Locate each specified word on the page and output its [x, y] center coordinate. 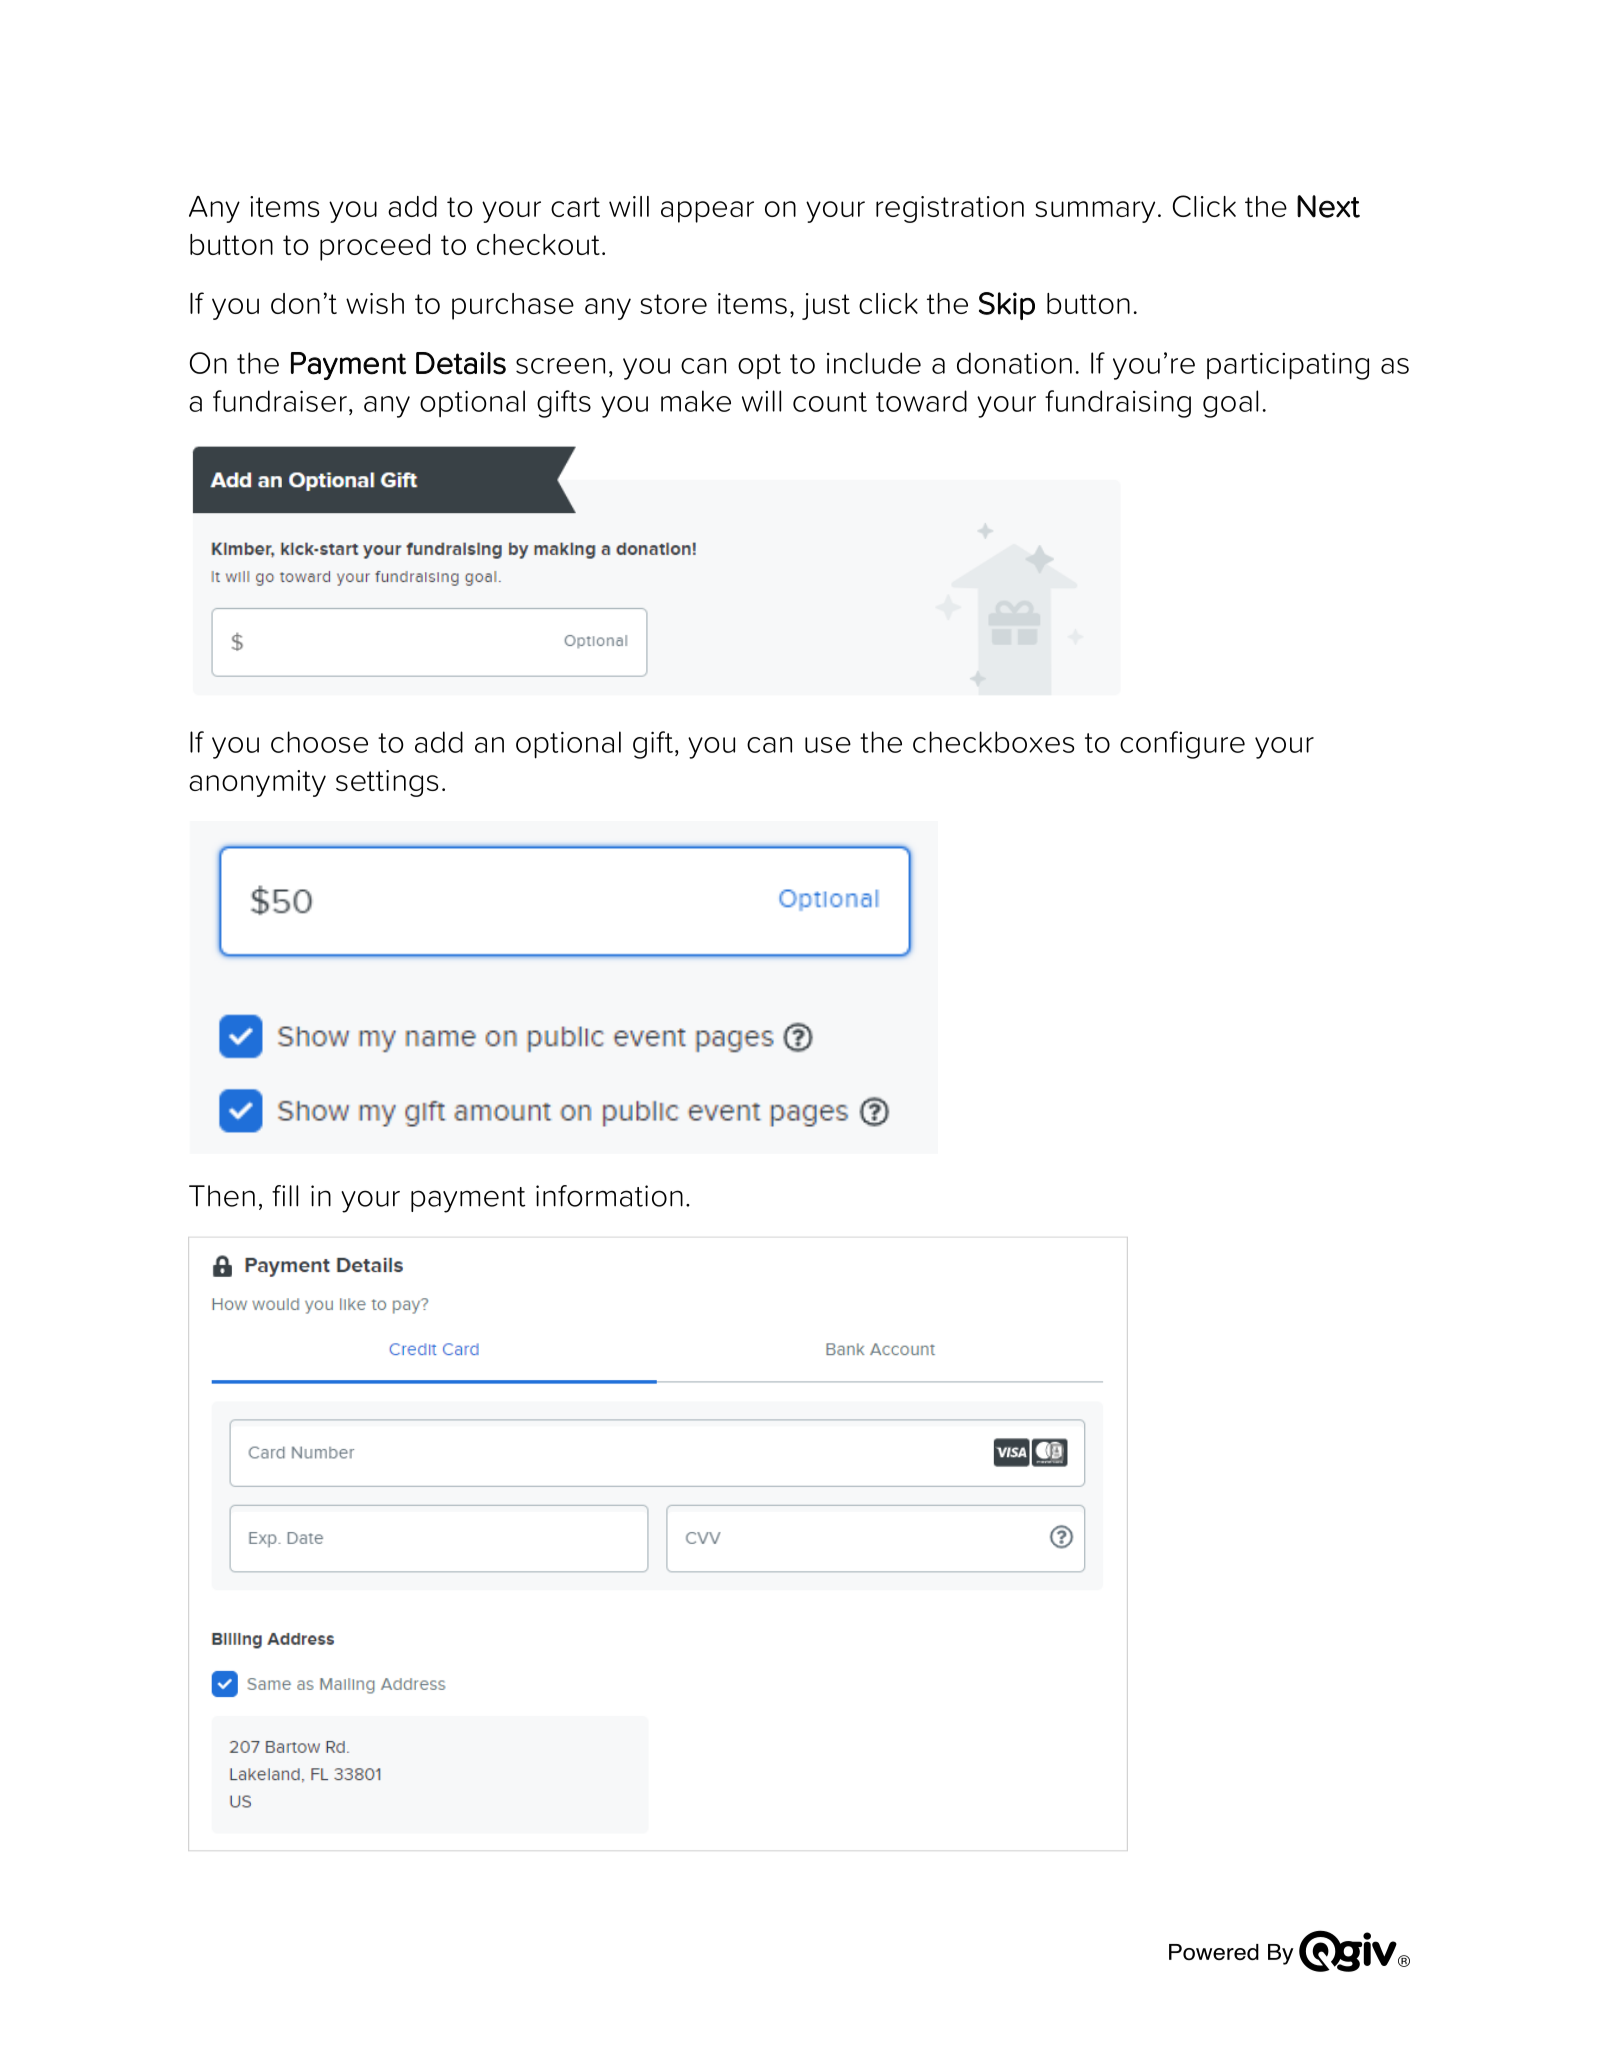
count [830, 402]
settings [387, 783]
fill [285, 1196]
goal [1230, 404]
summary [1095, 212]
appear [707, 212]
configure [1182, 745]
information [609, 1196]
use [828, 745]
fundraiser [280, 401]
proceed [375, 247]
